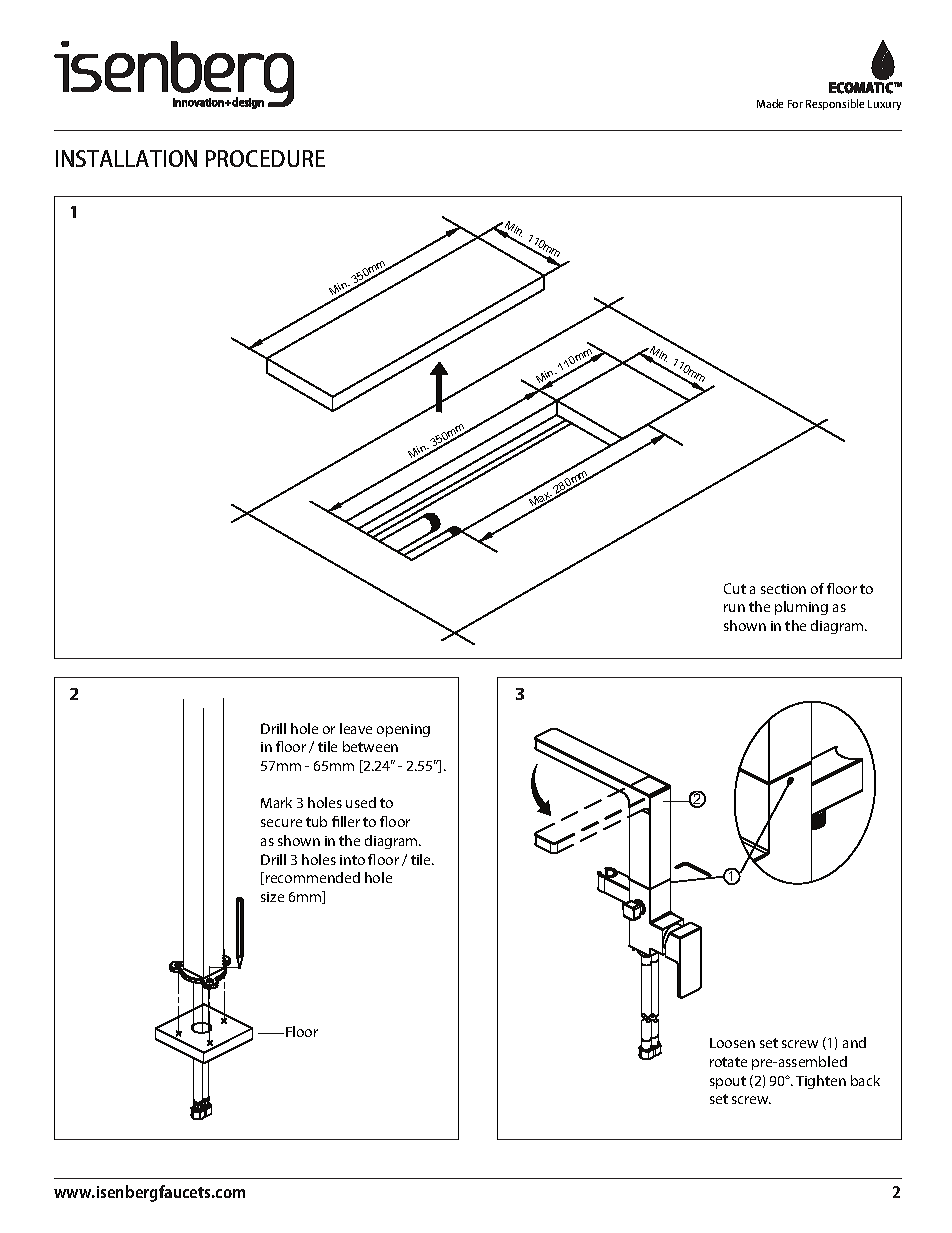 The width and height of the page is (952, 1233). I want to click on leave, so click(356, 728).
